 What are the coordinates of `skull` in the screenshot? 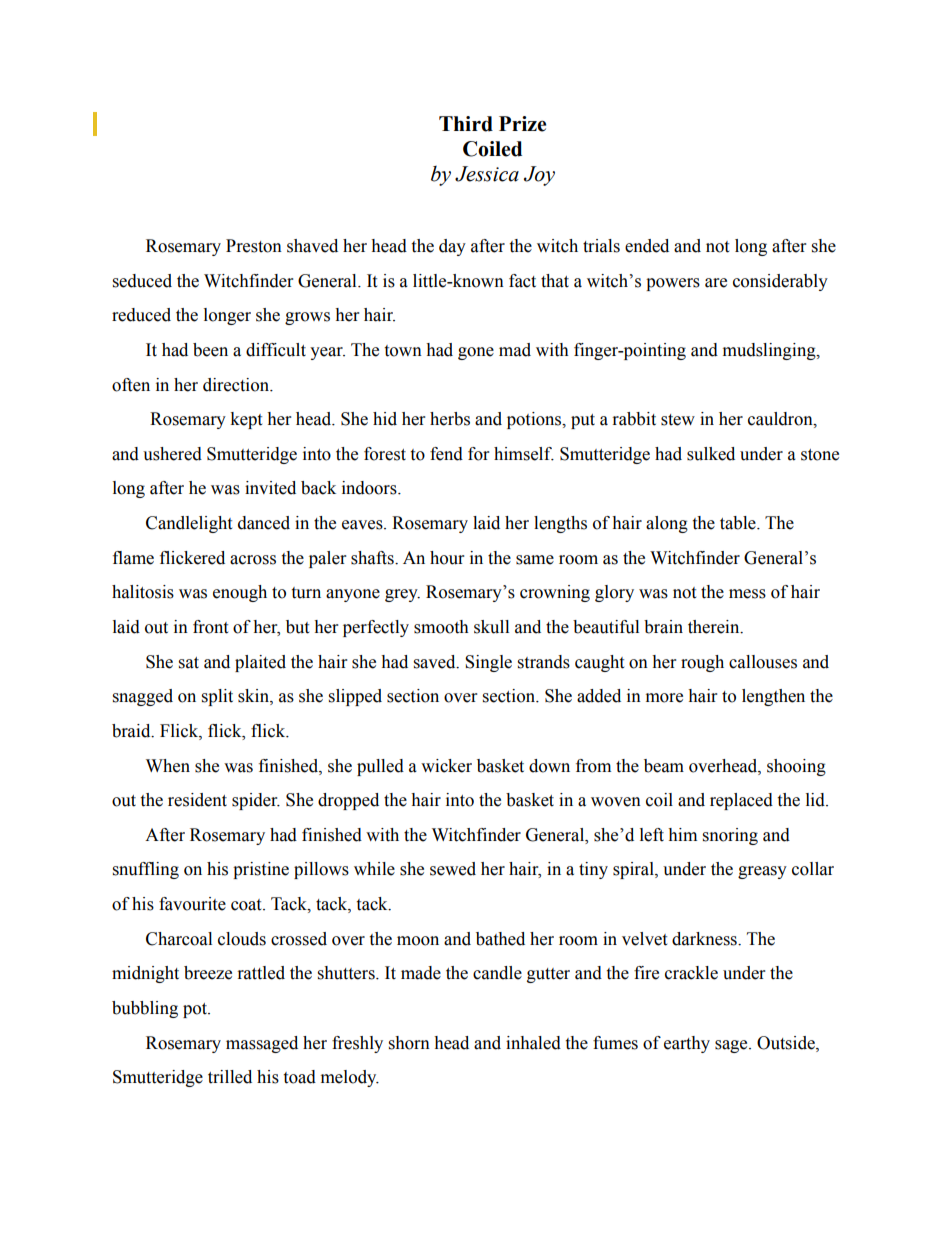 It's located at (491, 627).
